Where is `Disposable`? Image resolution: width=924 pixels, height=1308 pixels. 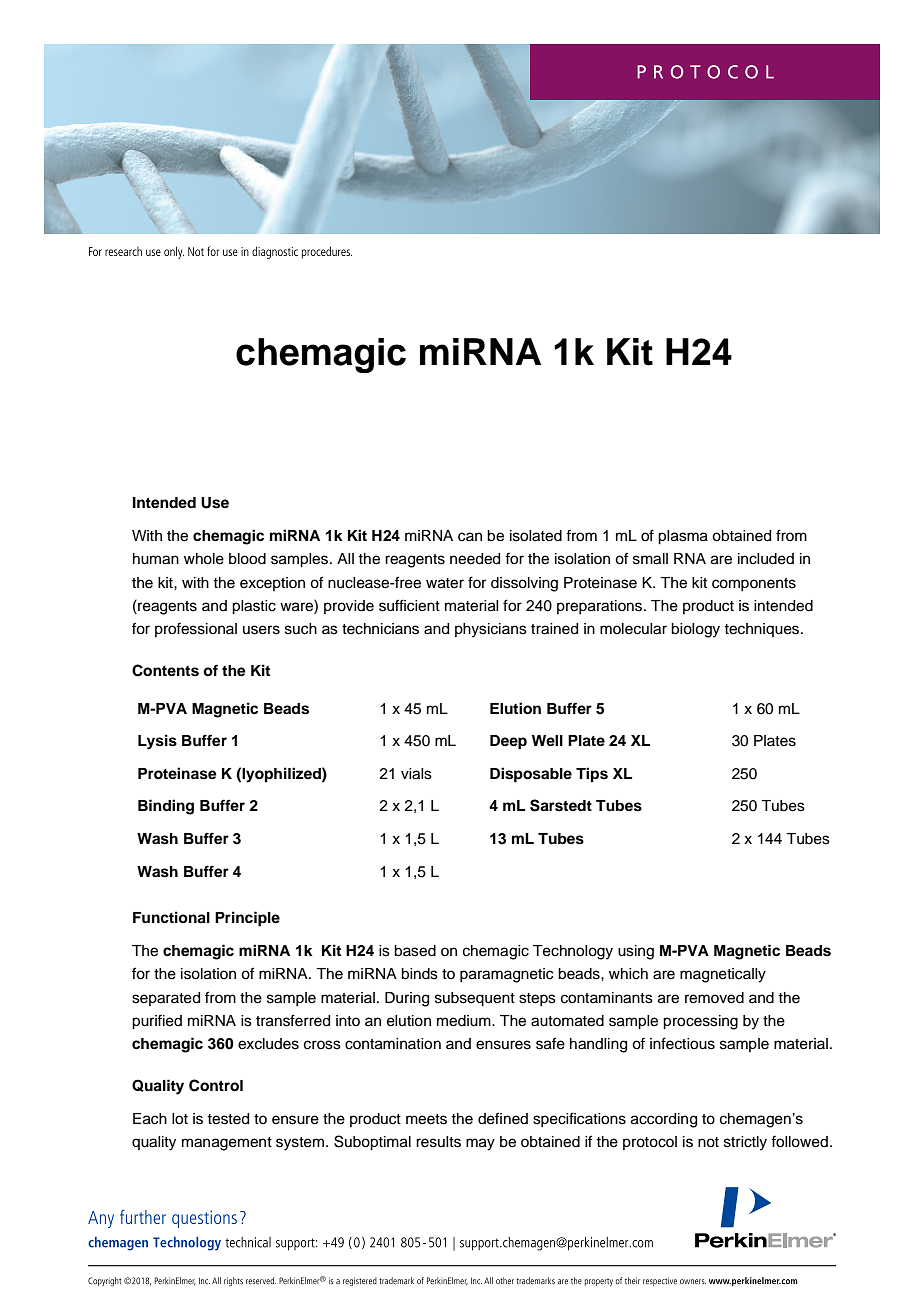
Disposable is located at coordinates (531, 775).
